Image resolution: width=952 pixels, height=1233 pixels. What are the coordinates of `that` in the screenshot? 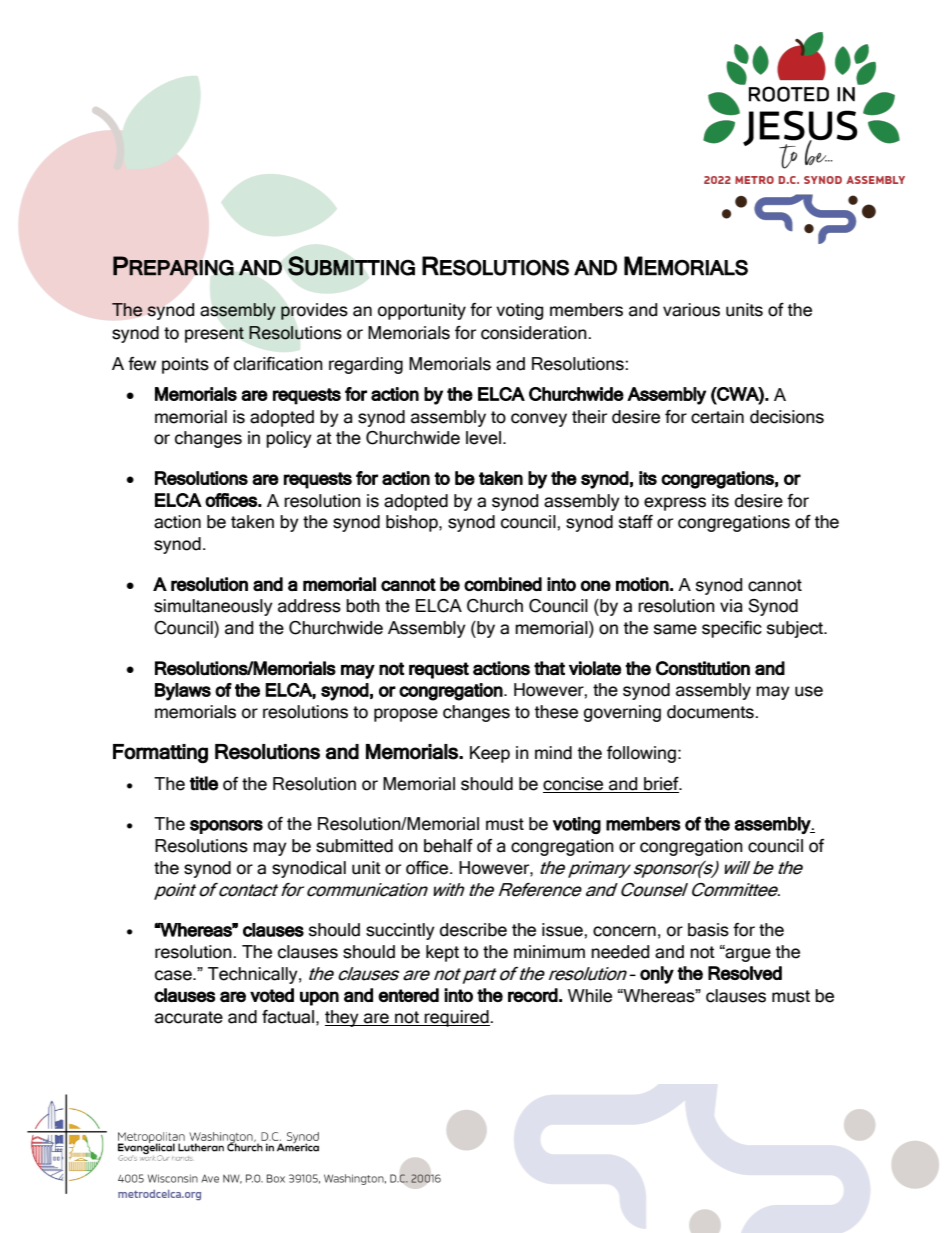 It's located at (549, 668).
